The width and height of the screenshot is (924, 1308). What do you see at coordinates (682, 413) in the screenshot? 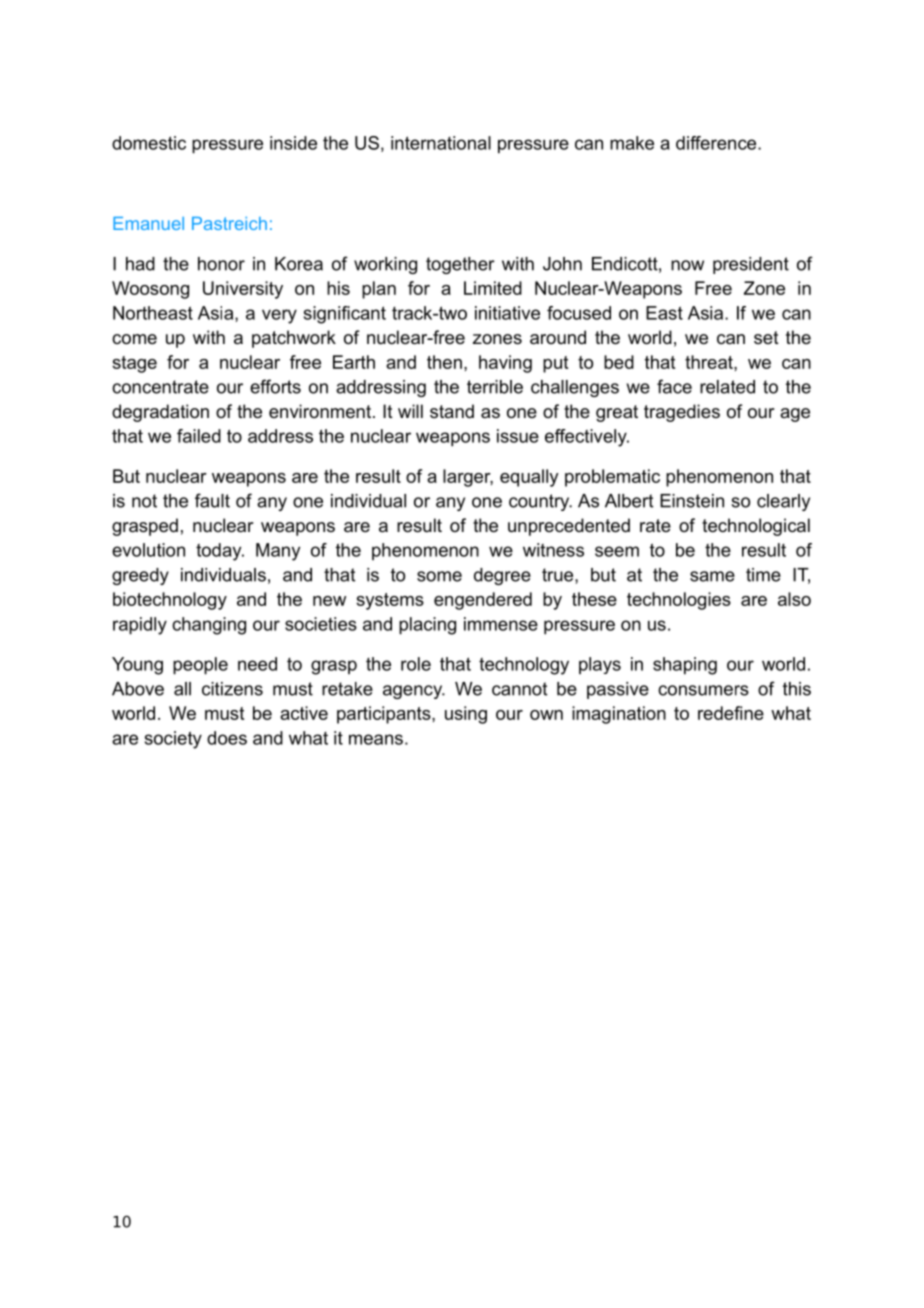
I see `tragedies` at bounding box center [682, 413].
